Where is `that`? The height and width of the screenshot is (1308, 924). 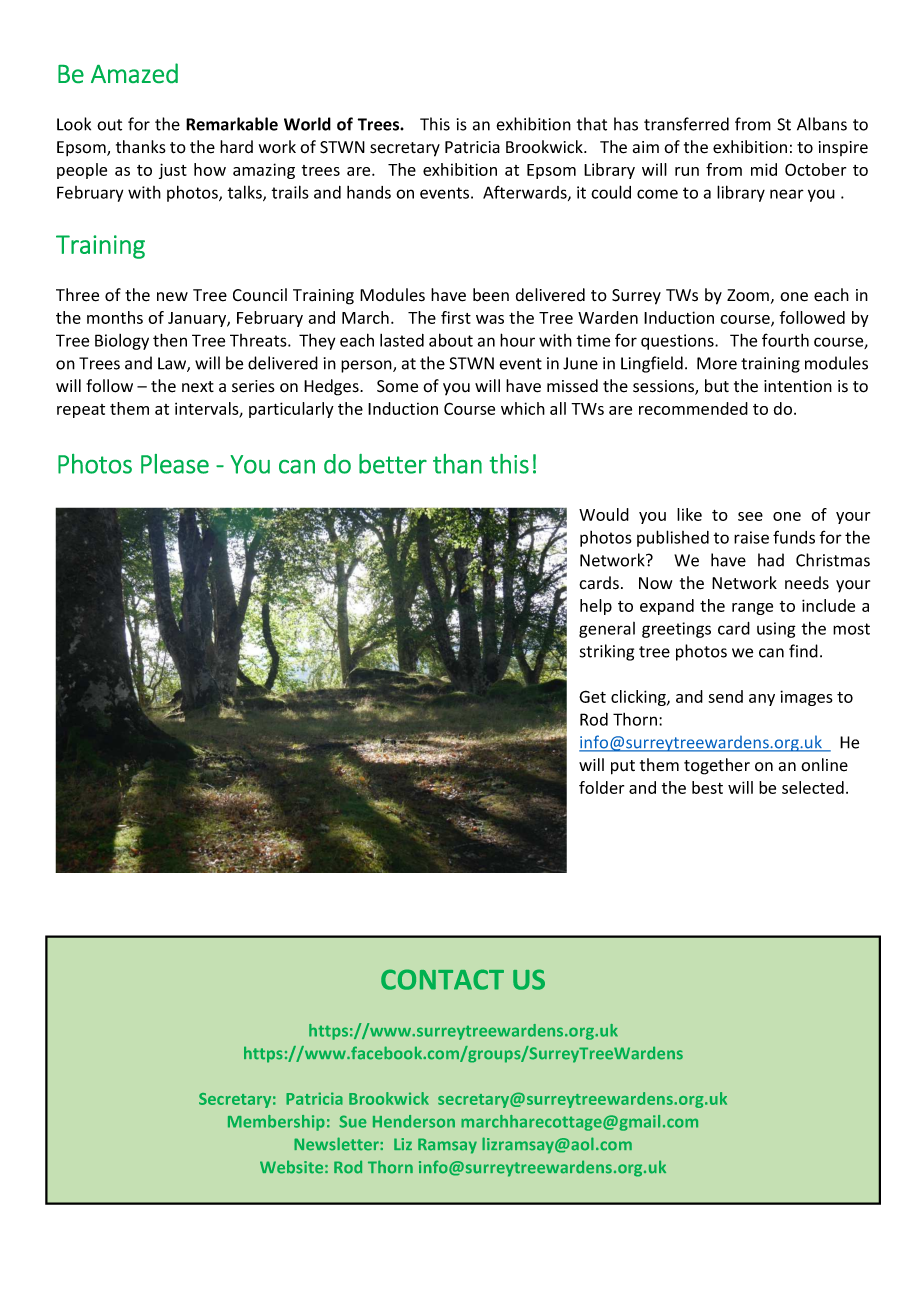
that is located at coordinates (592, 124).
